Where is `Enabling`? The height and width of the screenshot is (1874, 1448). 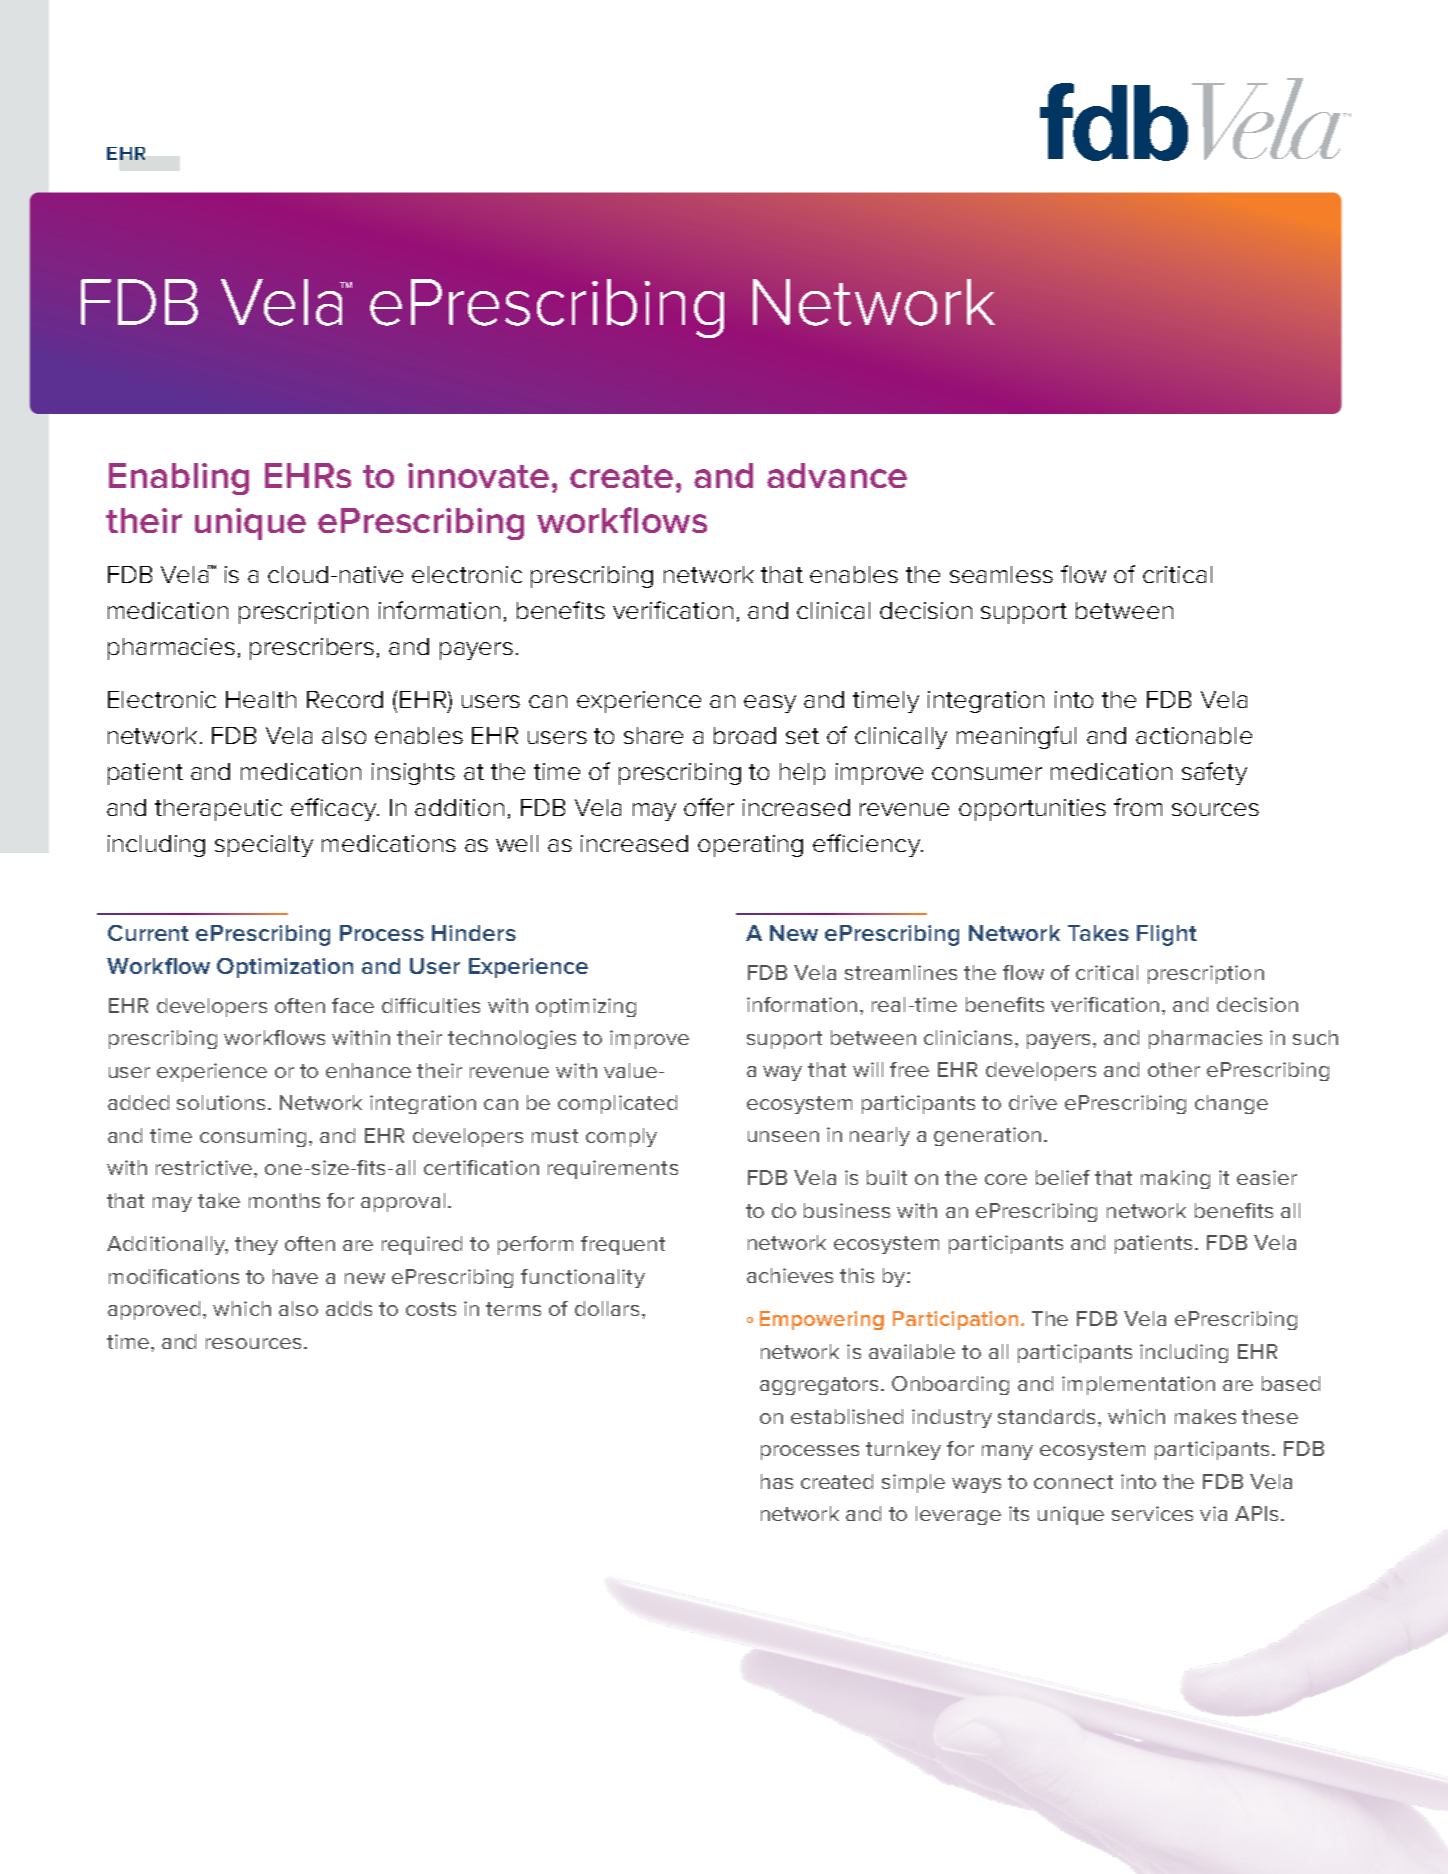 Enabling is located at coordinates (179, 479).
